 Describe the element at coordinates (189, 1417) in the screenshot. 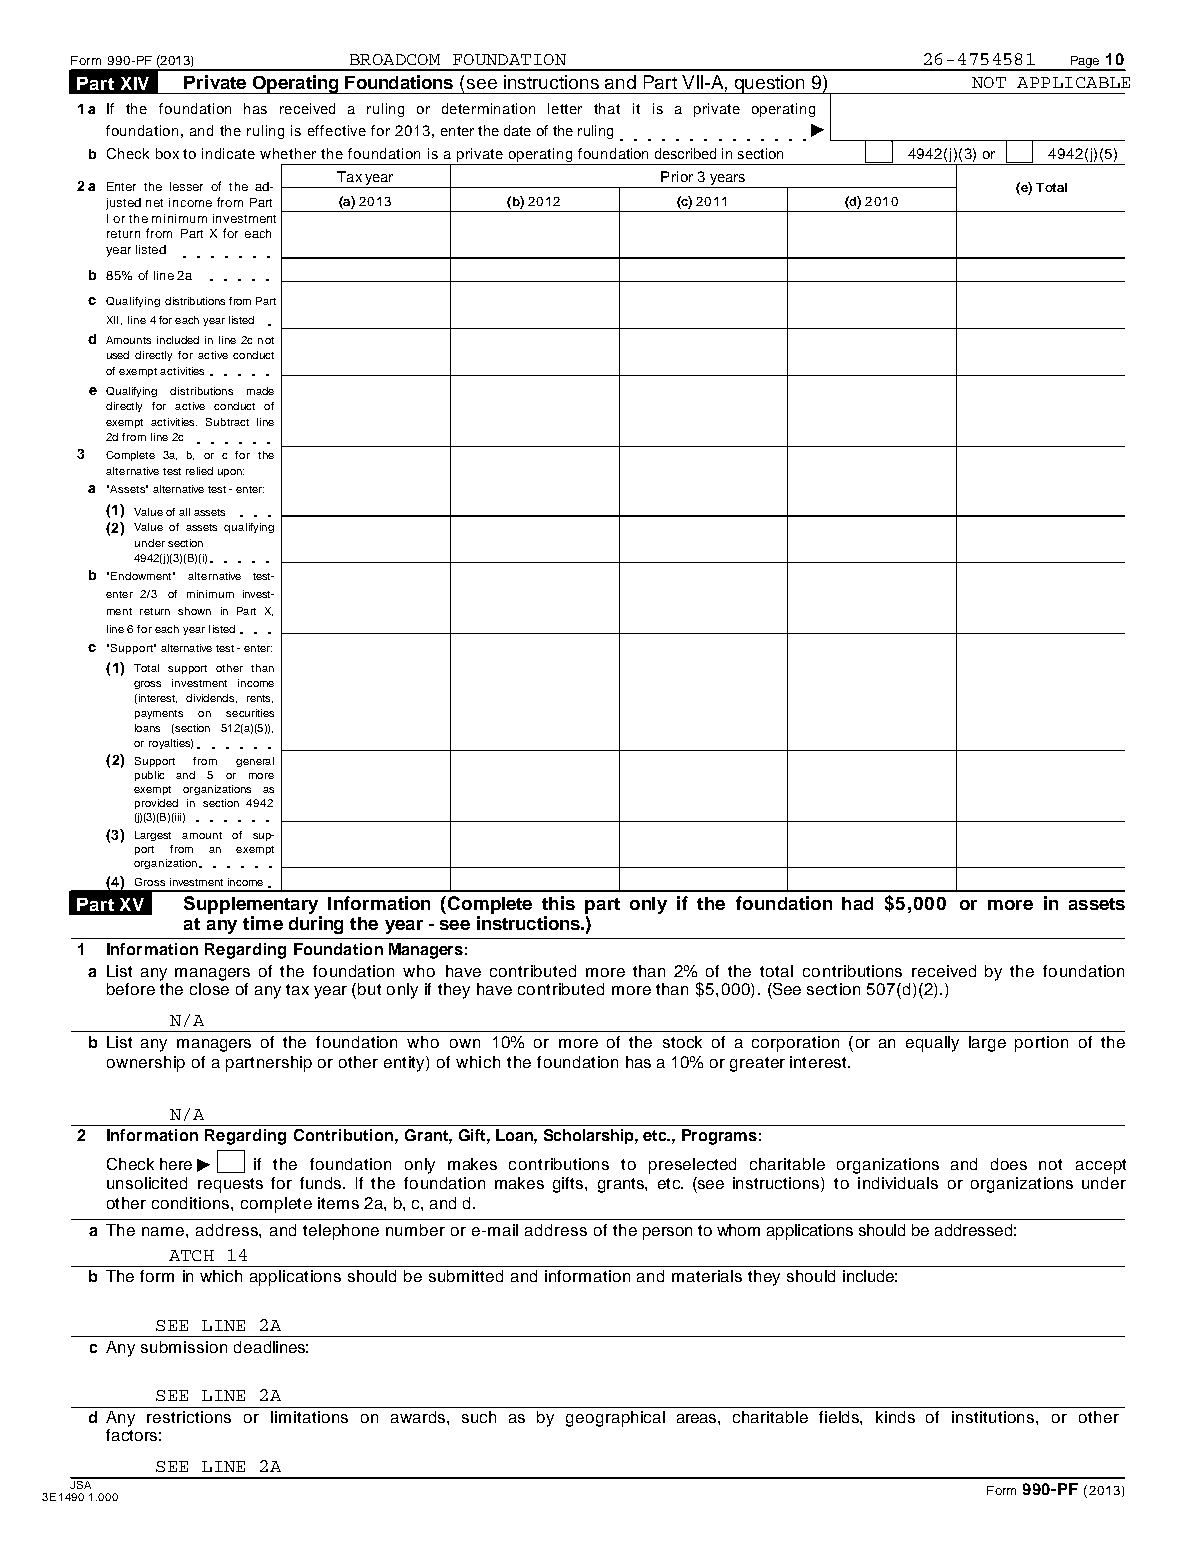

I see `restrictions` at that location.
